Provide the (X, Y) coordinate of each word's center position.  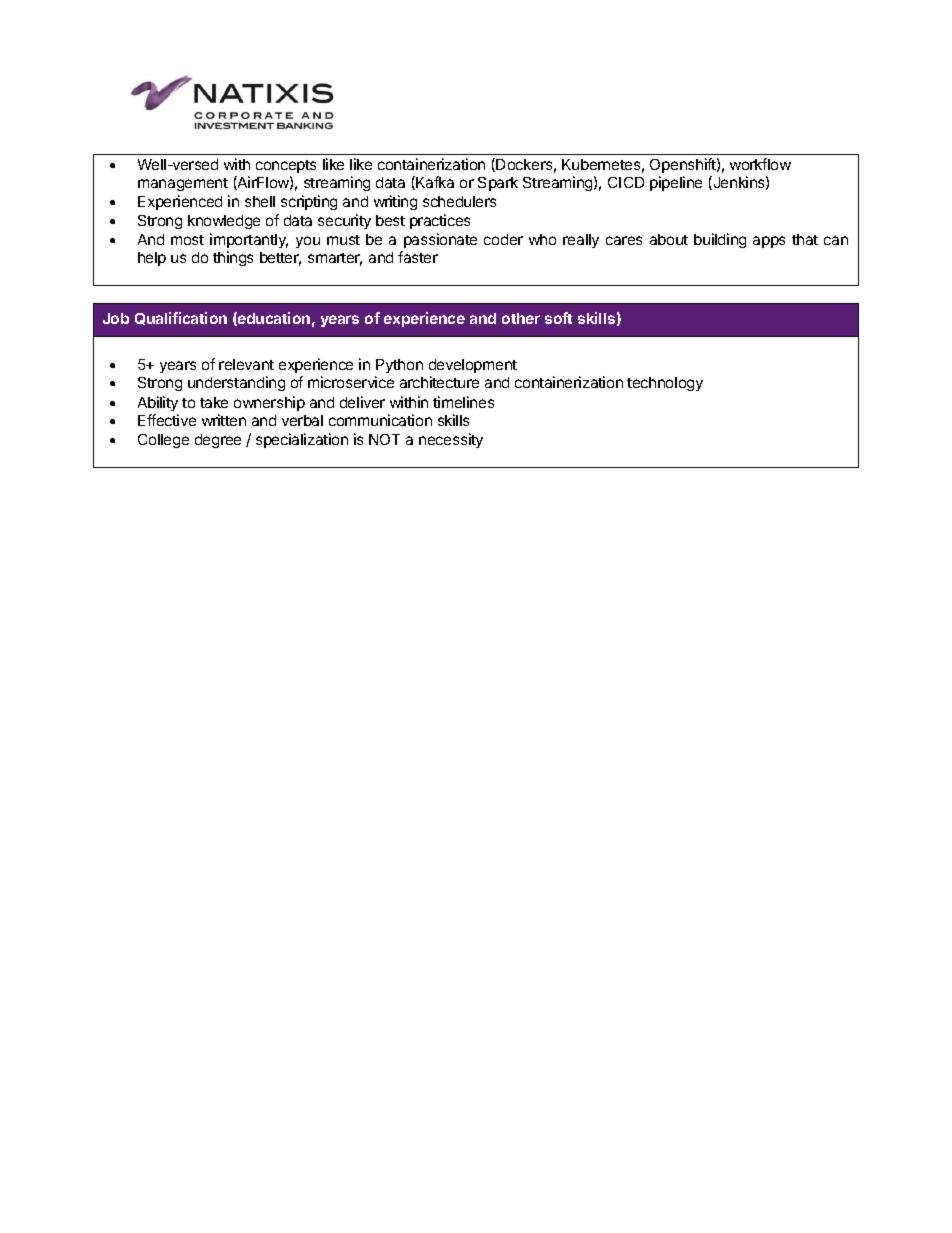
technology (665, 384)
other (521, 318)
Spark (498, 184)
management (183, 184)
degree (218, 441)
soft (558, 318)
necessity (451, 440)
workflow (760, 164)
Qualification (181, 318)
